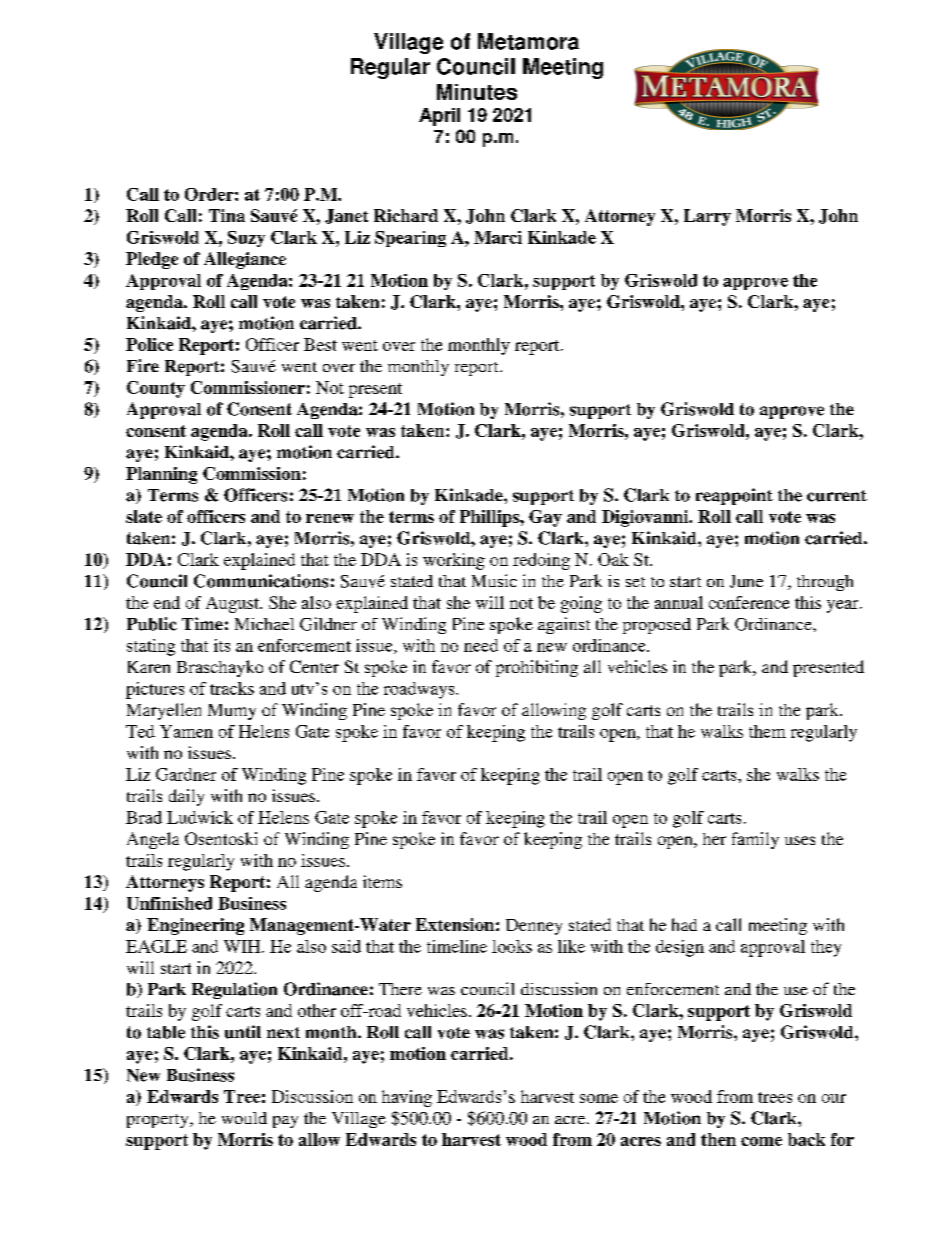 The height and width of the screenshot is (1233, 952). I want to click on prohibiting, so click(537, 668).
